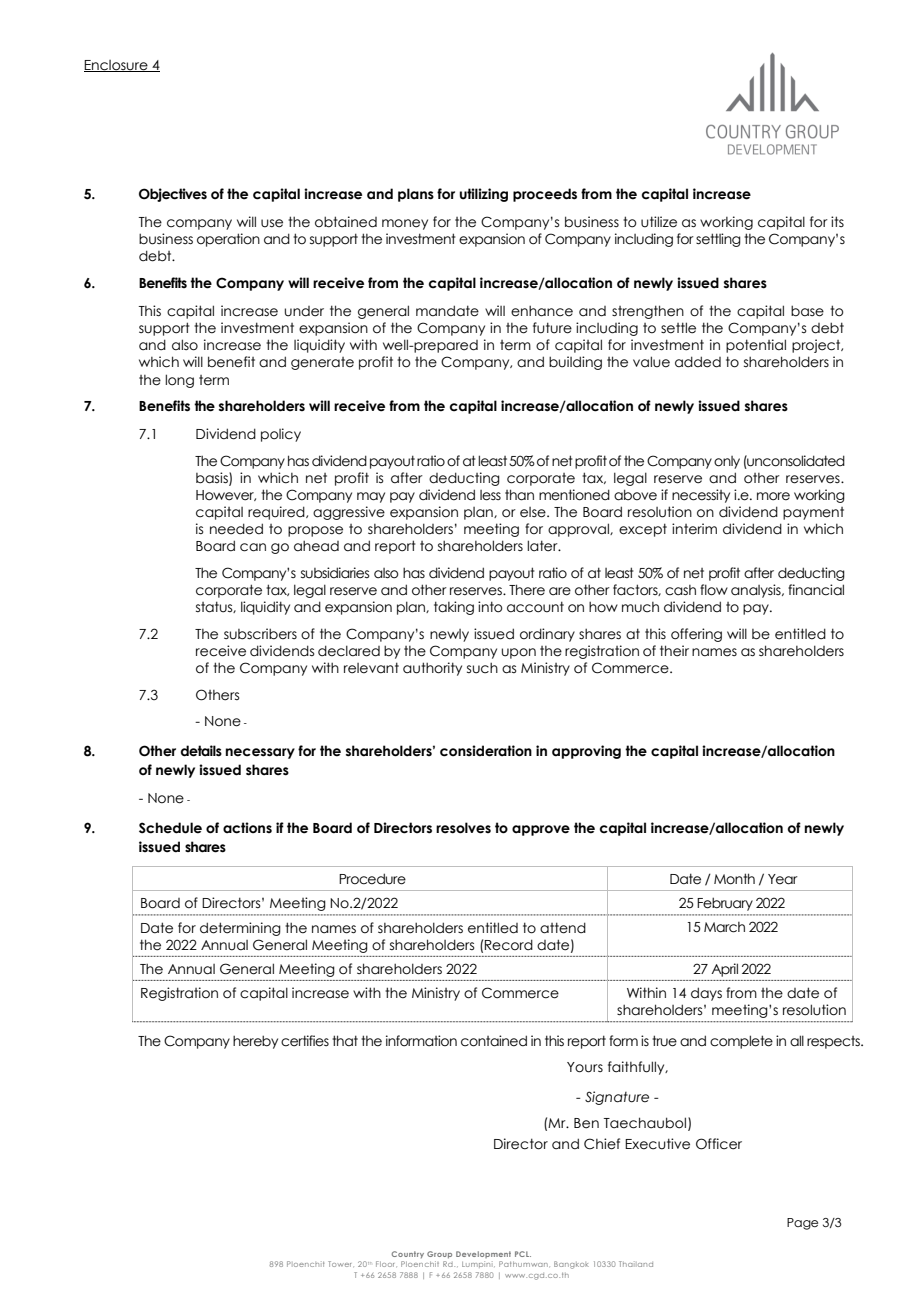 This page has width=924, height=1308. What do you see at coordinates (260, 634) in the page?
I see `subscribers` at bounding box center [260, 634].
